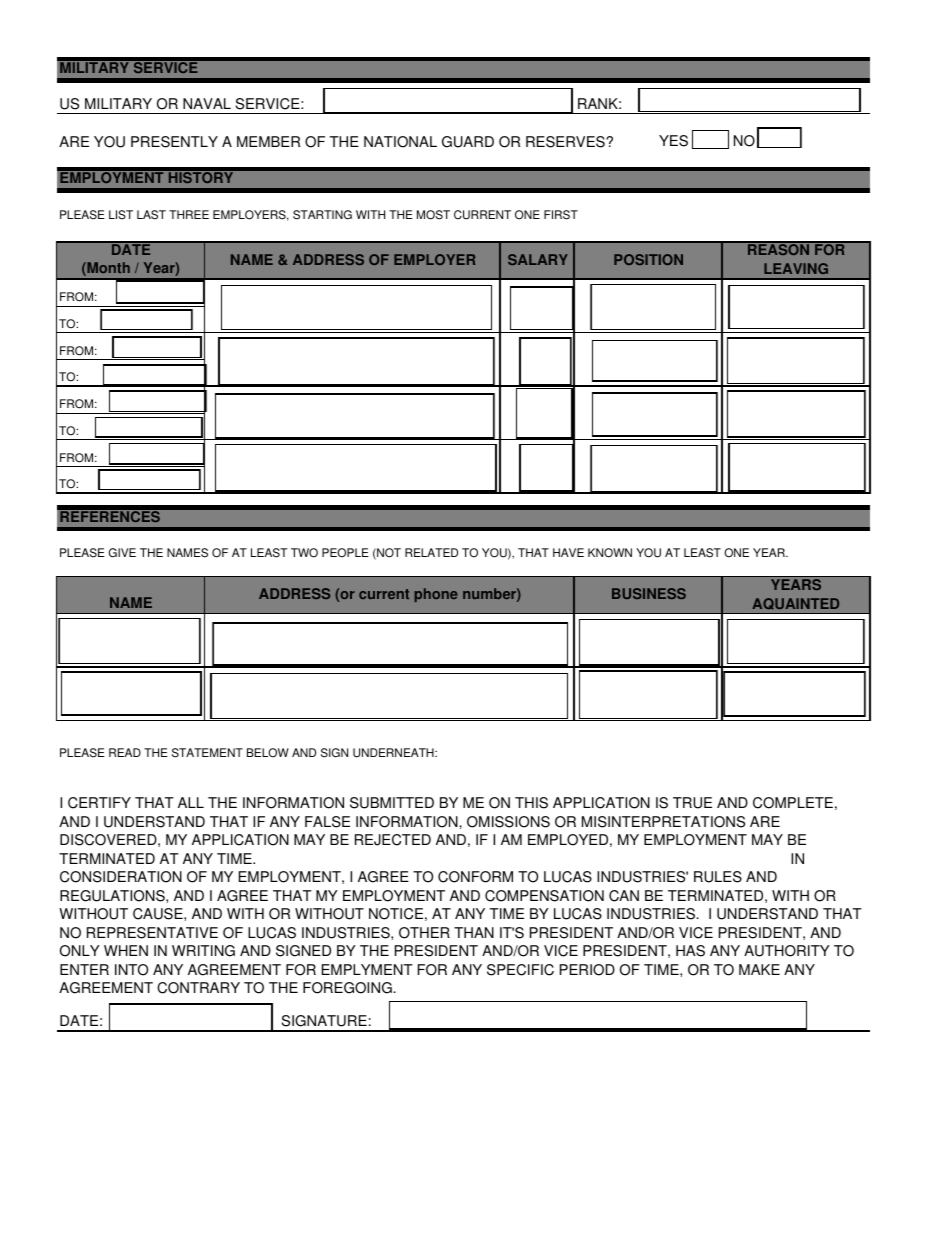 Image resolution: width=952 pixels, height=1233 pixels. What do you see at coordinates (468, 142) in the screenshot?
I see `GUARD` at bounding box center [468, 142].
